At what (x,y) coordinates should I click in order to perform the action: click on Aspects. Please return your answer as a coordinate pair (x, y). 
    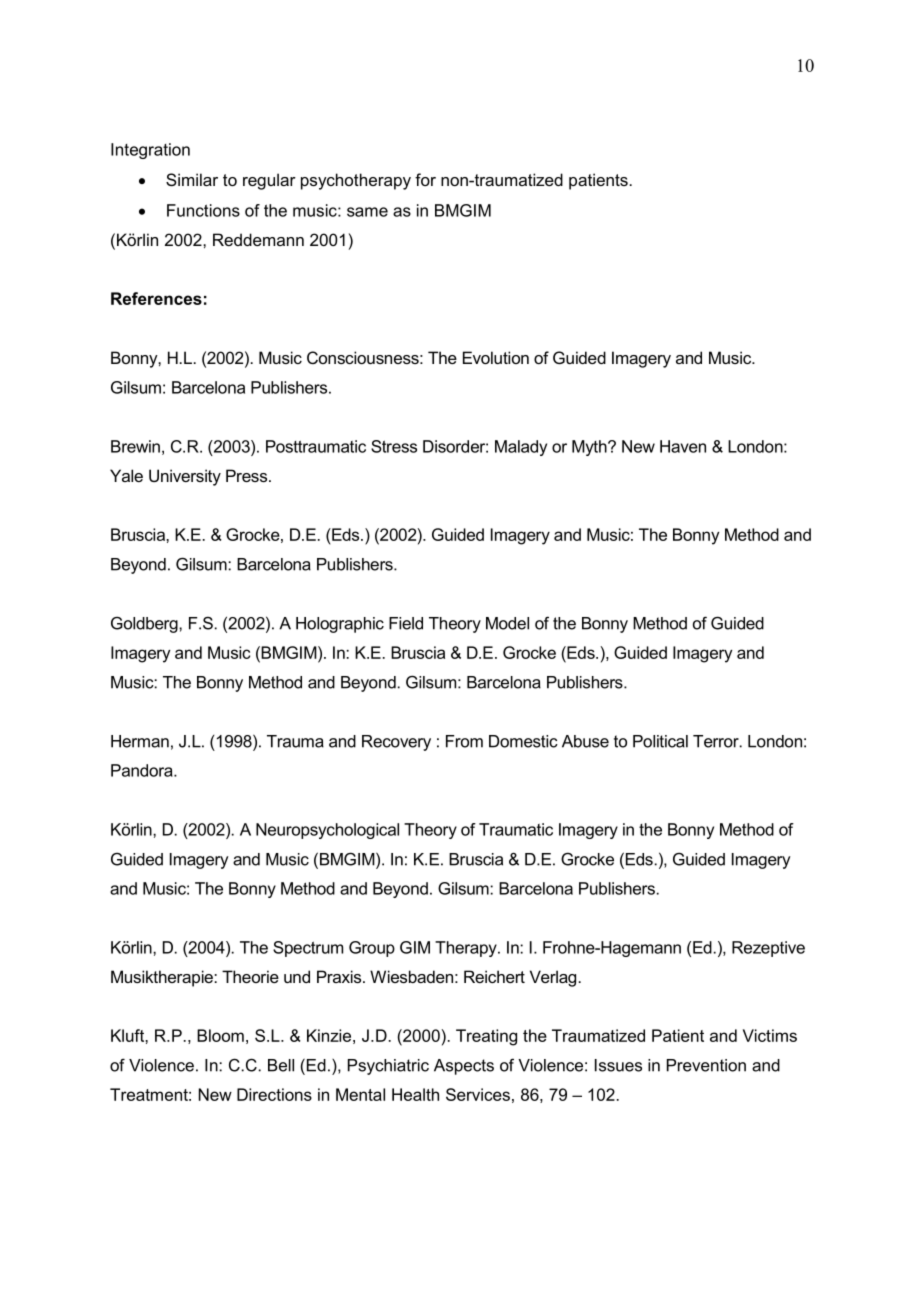
    Looking at the image, I should click on (464, 1067).
